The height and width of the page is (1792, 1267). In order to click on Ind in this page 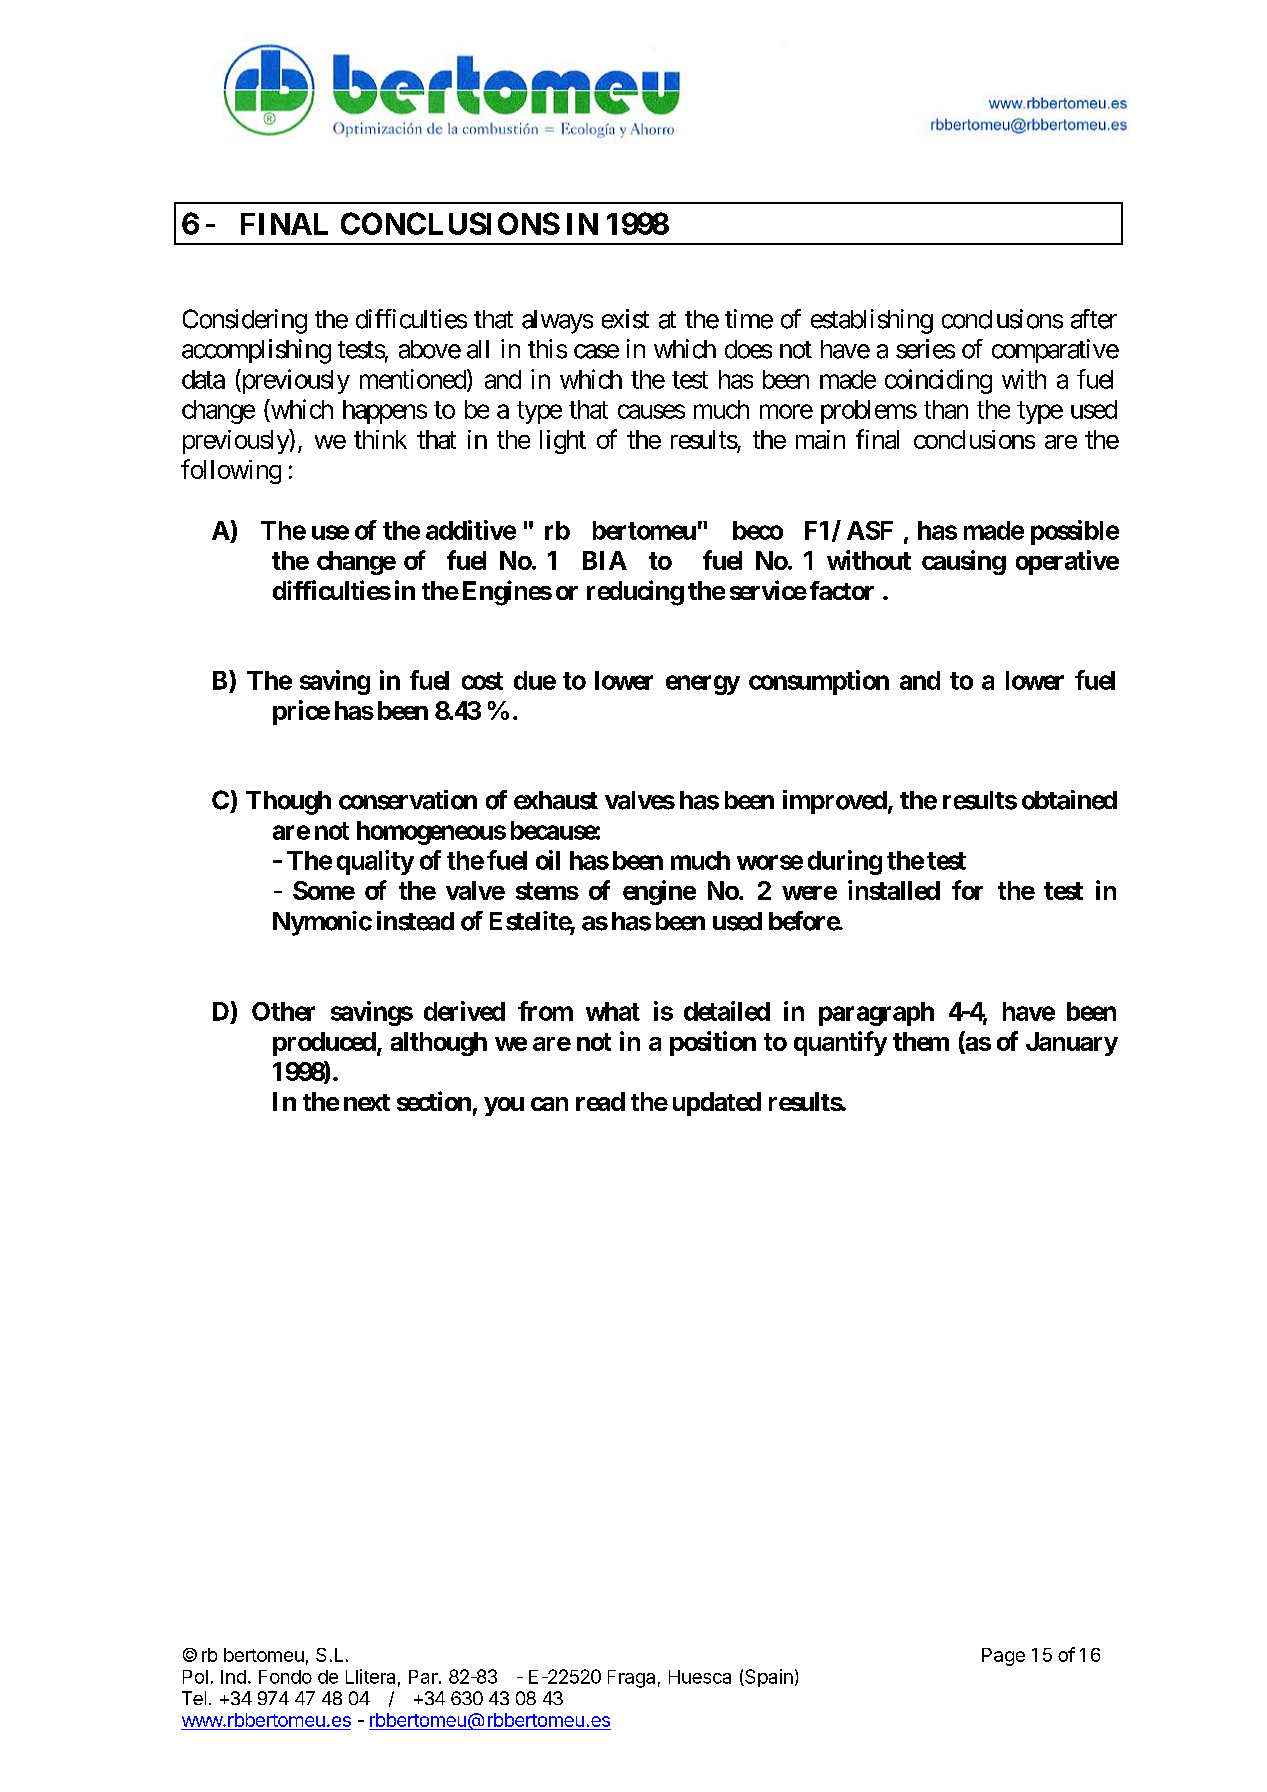, I will do `click(233, 1677)`.
